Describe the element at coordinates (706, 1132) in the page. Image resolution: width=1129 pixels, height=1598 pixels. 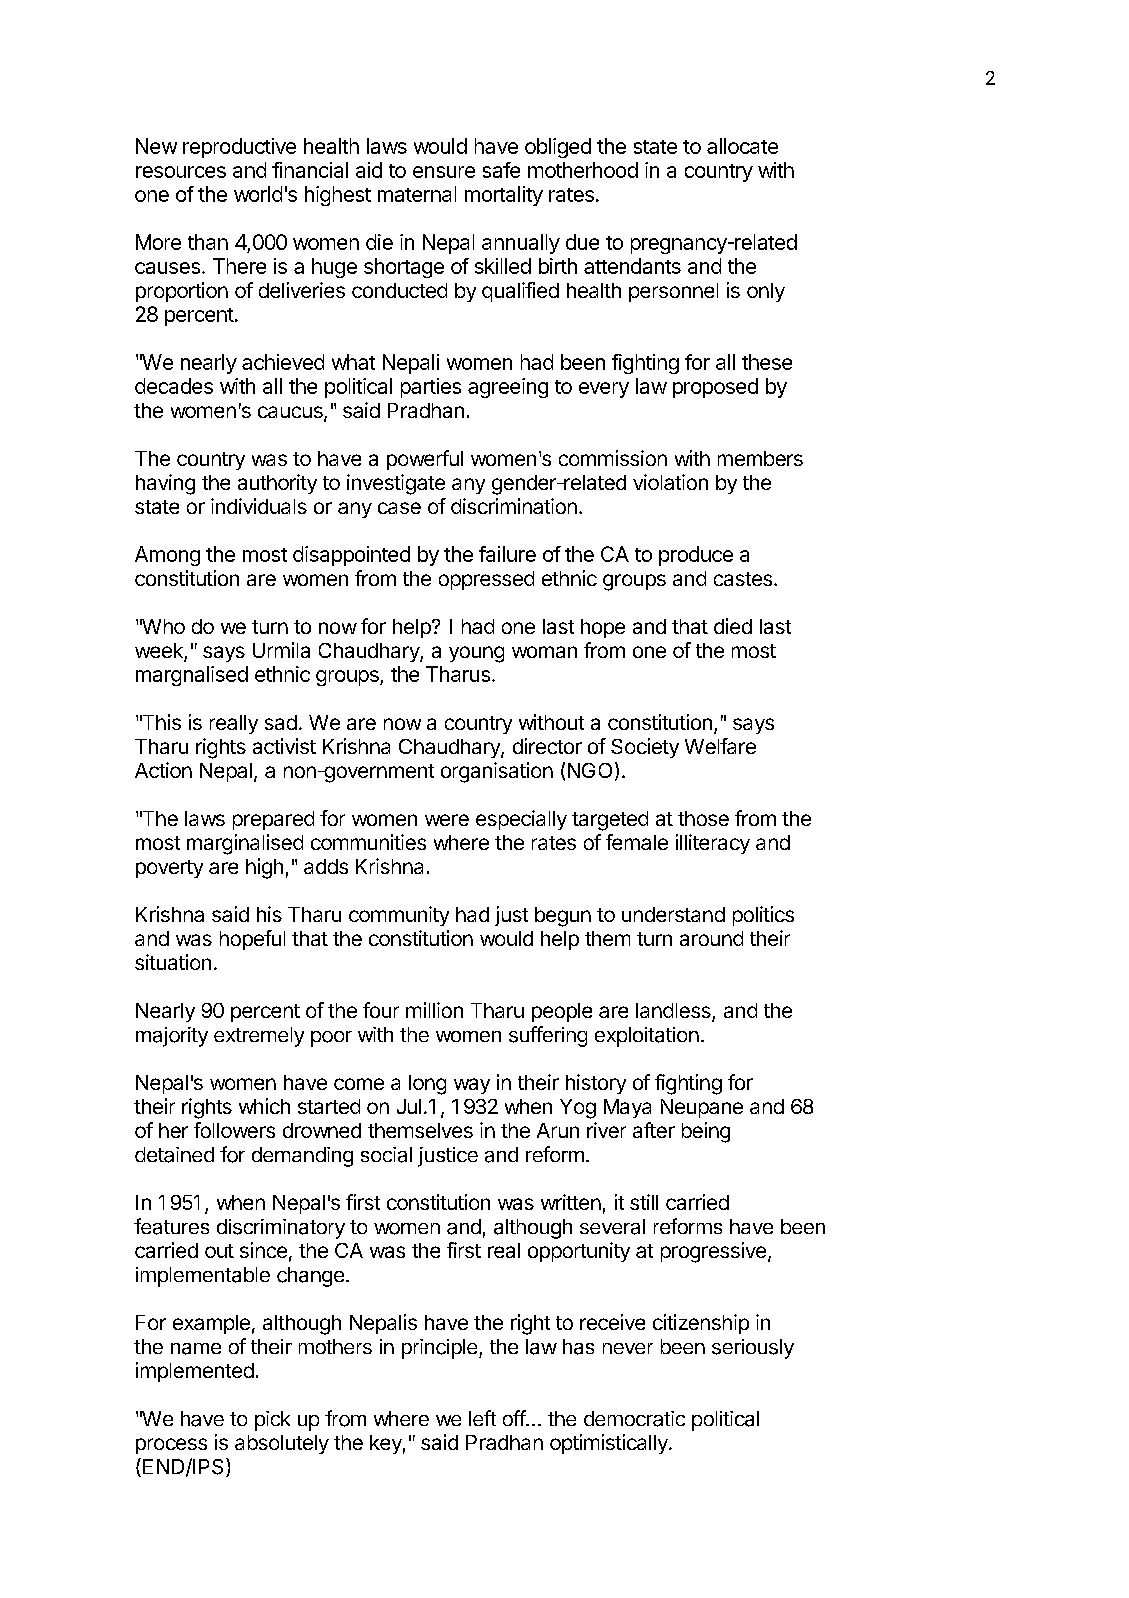
I see `being` at that location.
